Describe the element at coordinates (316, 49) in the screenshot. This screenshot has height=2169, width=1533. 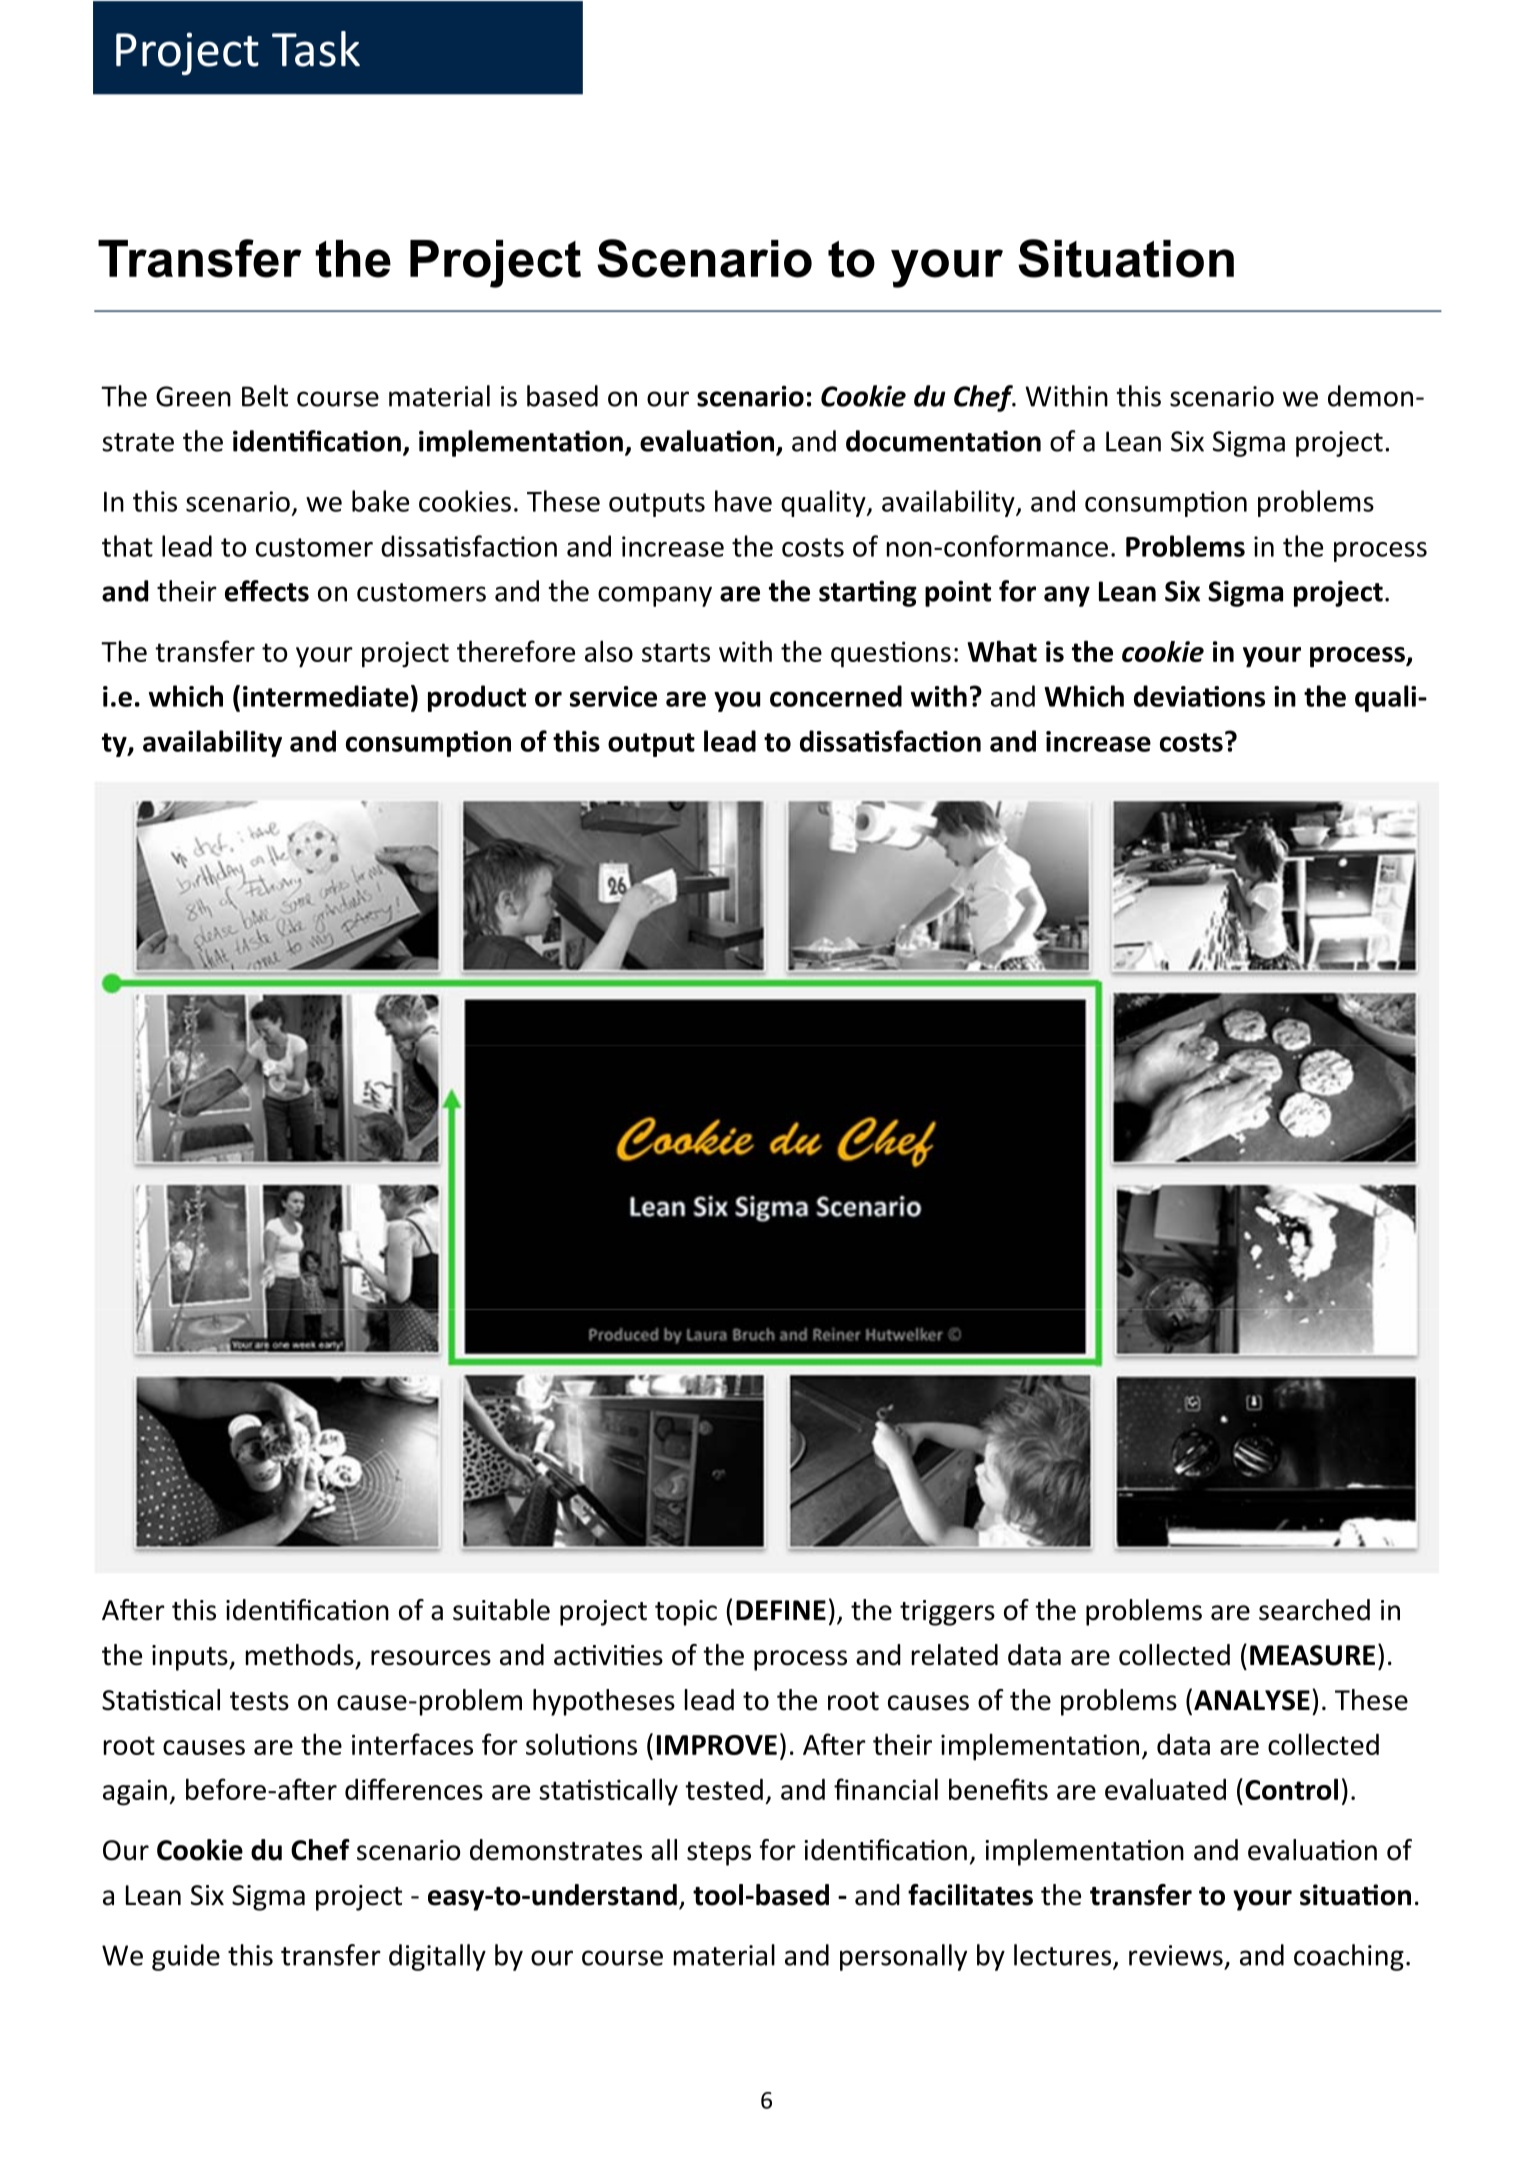
I see `Task` at that location.
